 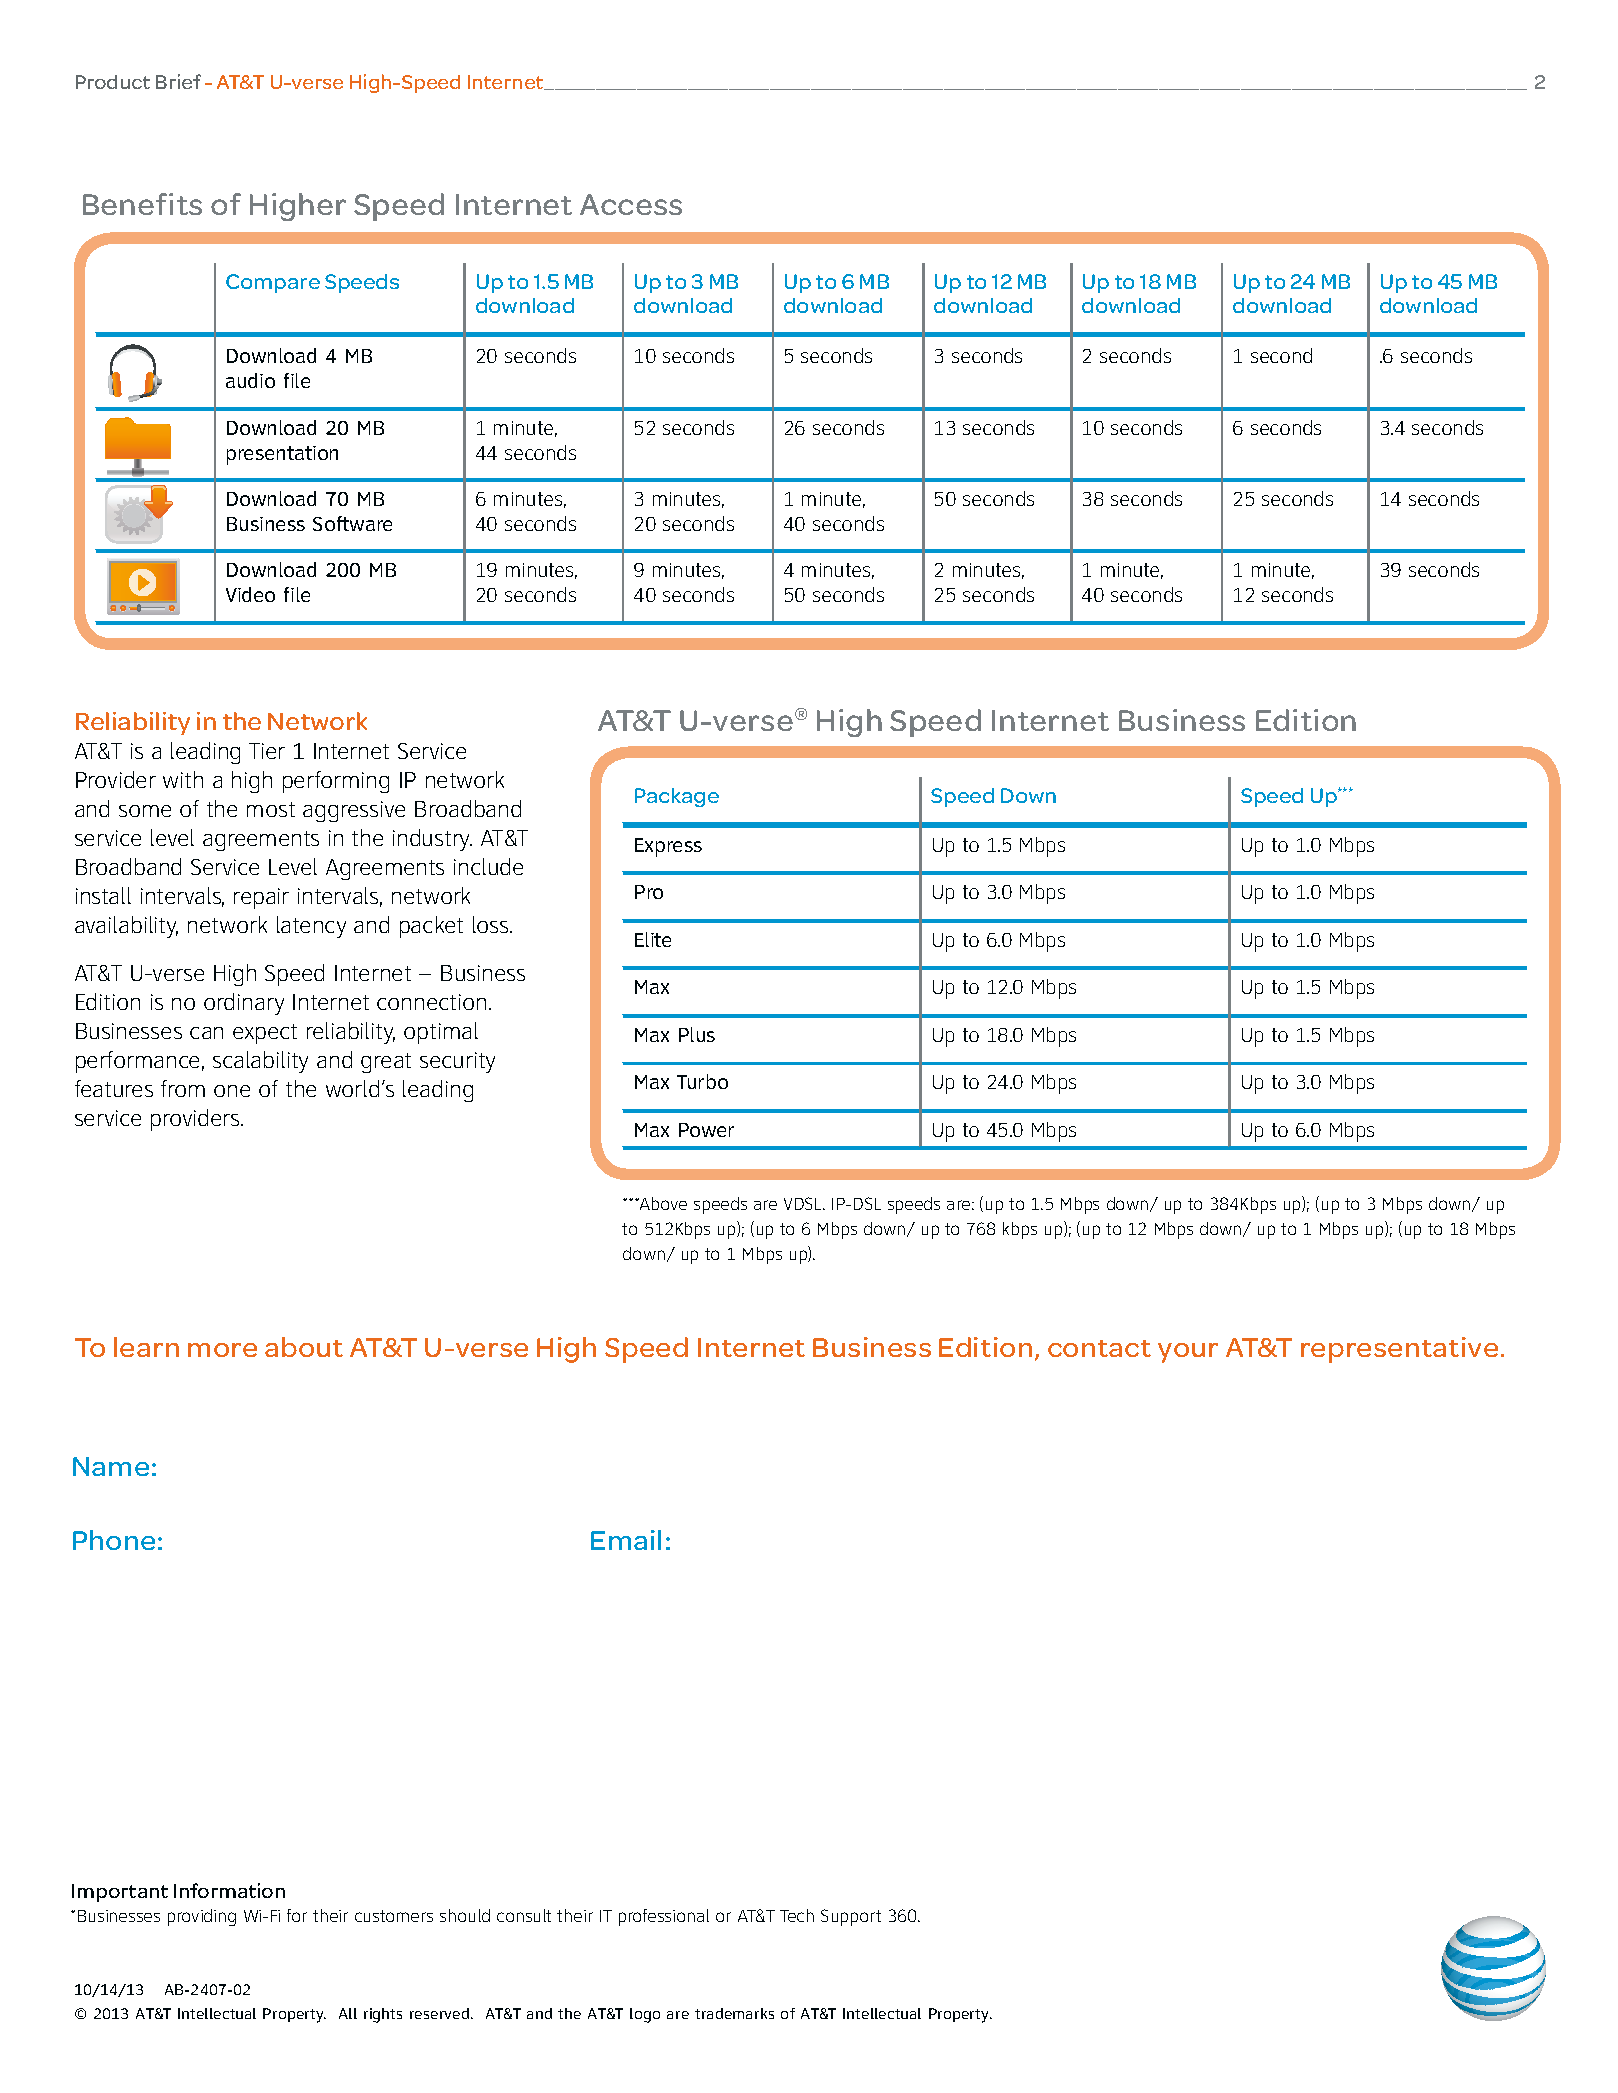 What do you see at coordinates (273, 283) in the document?
I see `Compare` at bounding box center [273, 283].
